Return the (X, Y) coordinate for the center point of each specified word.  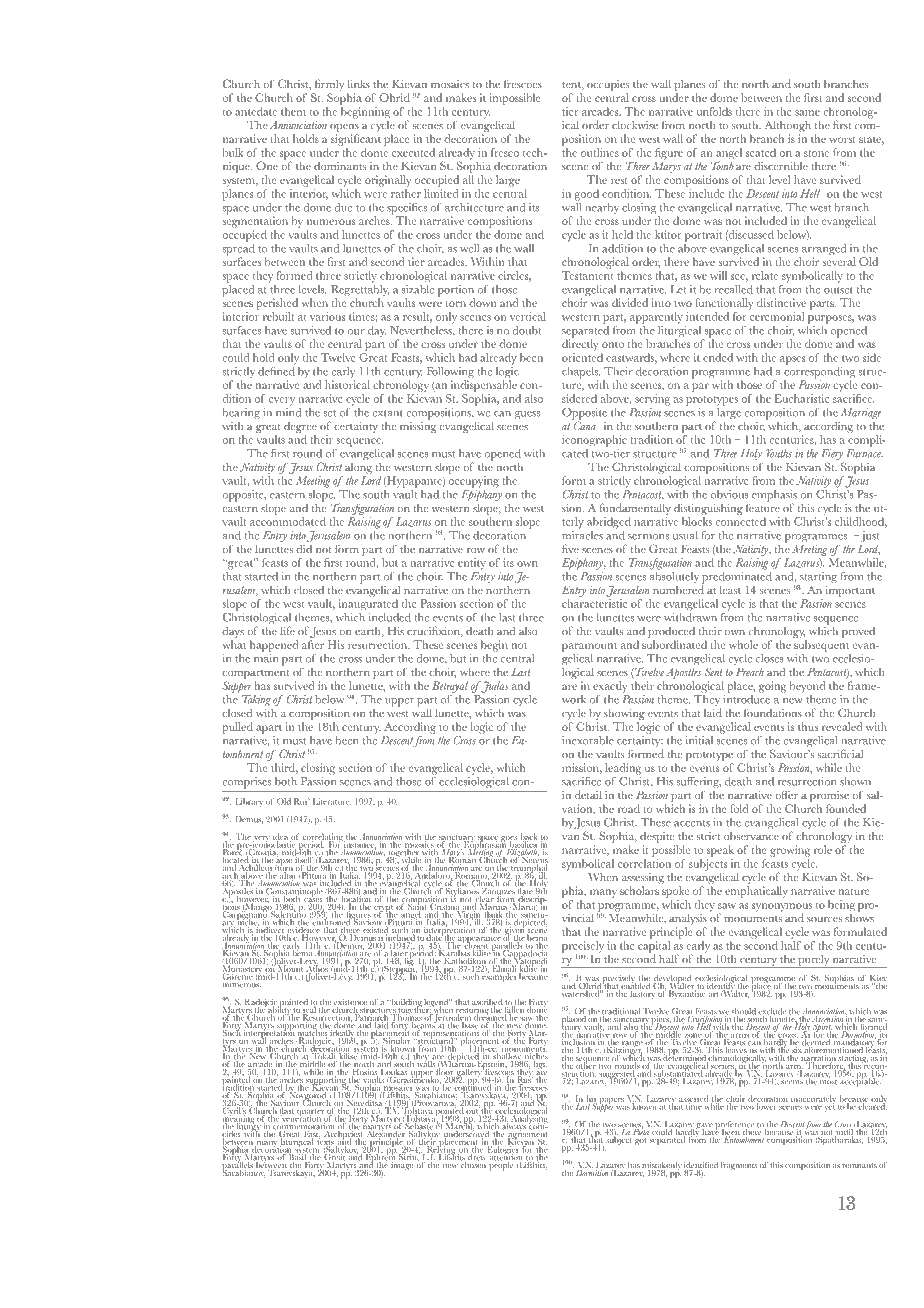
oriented (582, 357)
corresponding (820, 372)
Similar (395, 1040)
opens (344, 129)
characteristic (594, 603)
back (529, 837)
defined (276, 370)
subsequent (821, 646)
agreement (527, 1136)
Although (788, 127)
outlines (600, 152)
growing (790, 851)
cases (313, 900)
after (313, 644)
